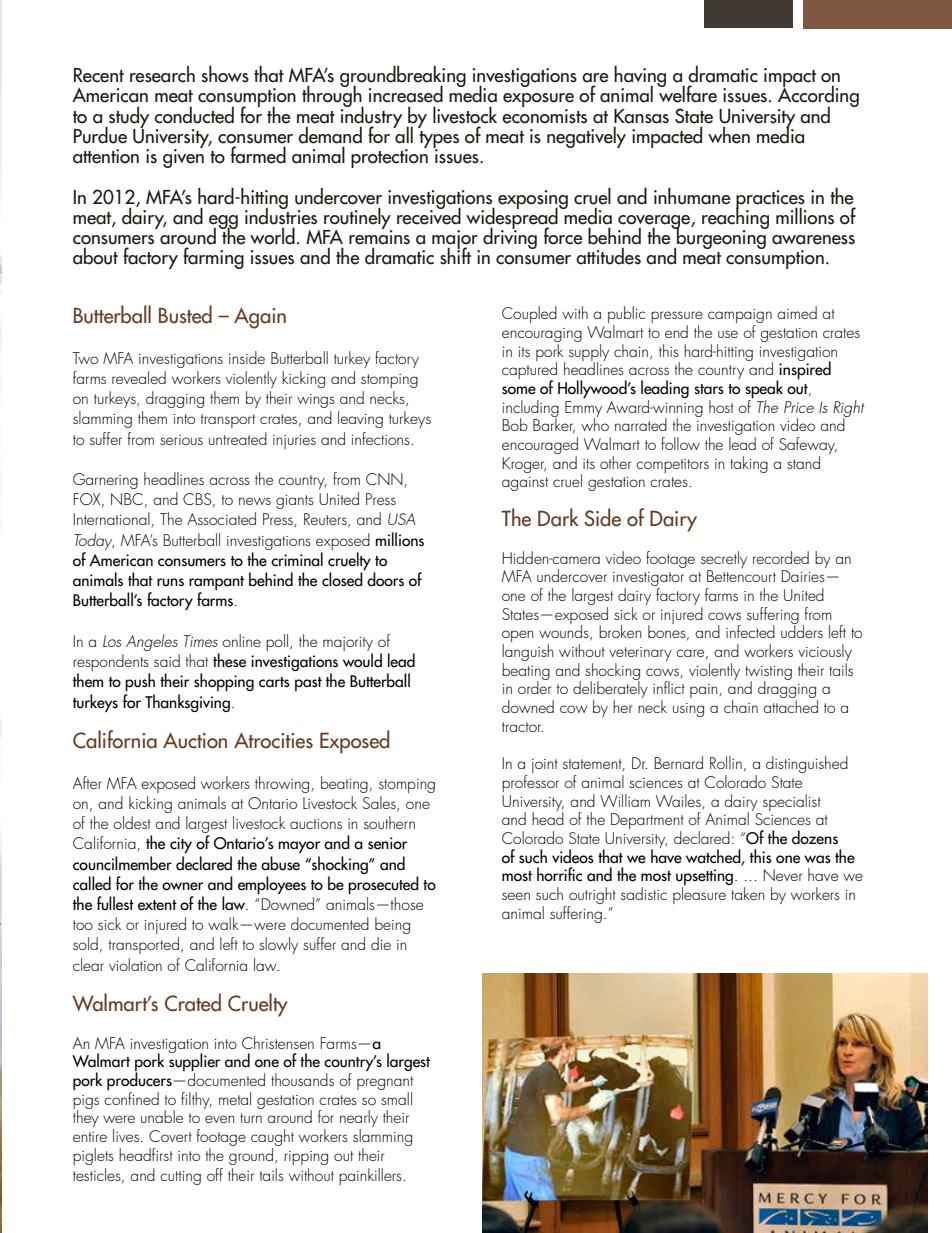  Describe the element at coordinates (750, 631) in the screenshot. I see `infected` at that location.
